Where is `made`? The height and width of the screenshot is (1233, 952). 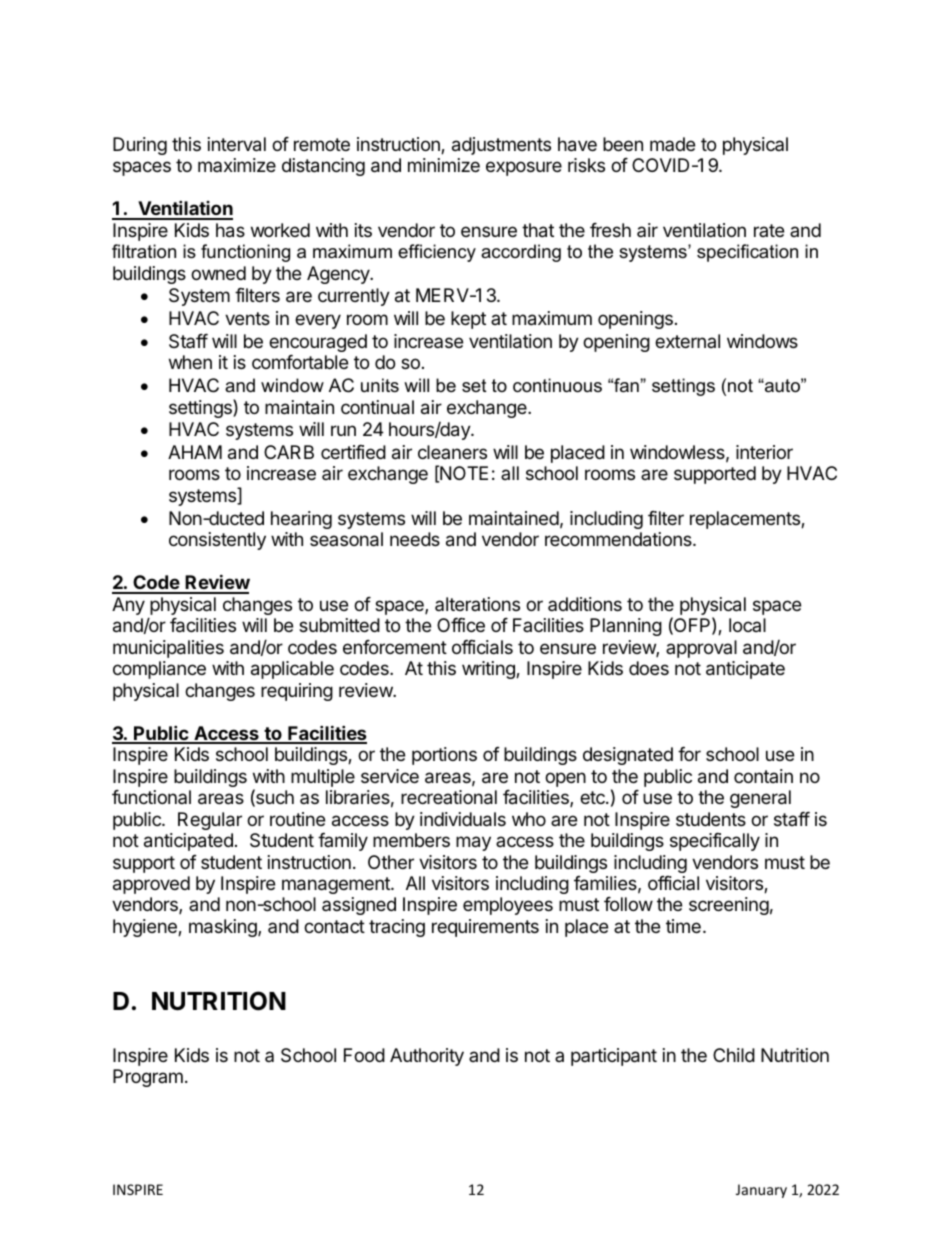 made is located at coordinates (672, 144).
